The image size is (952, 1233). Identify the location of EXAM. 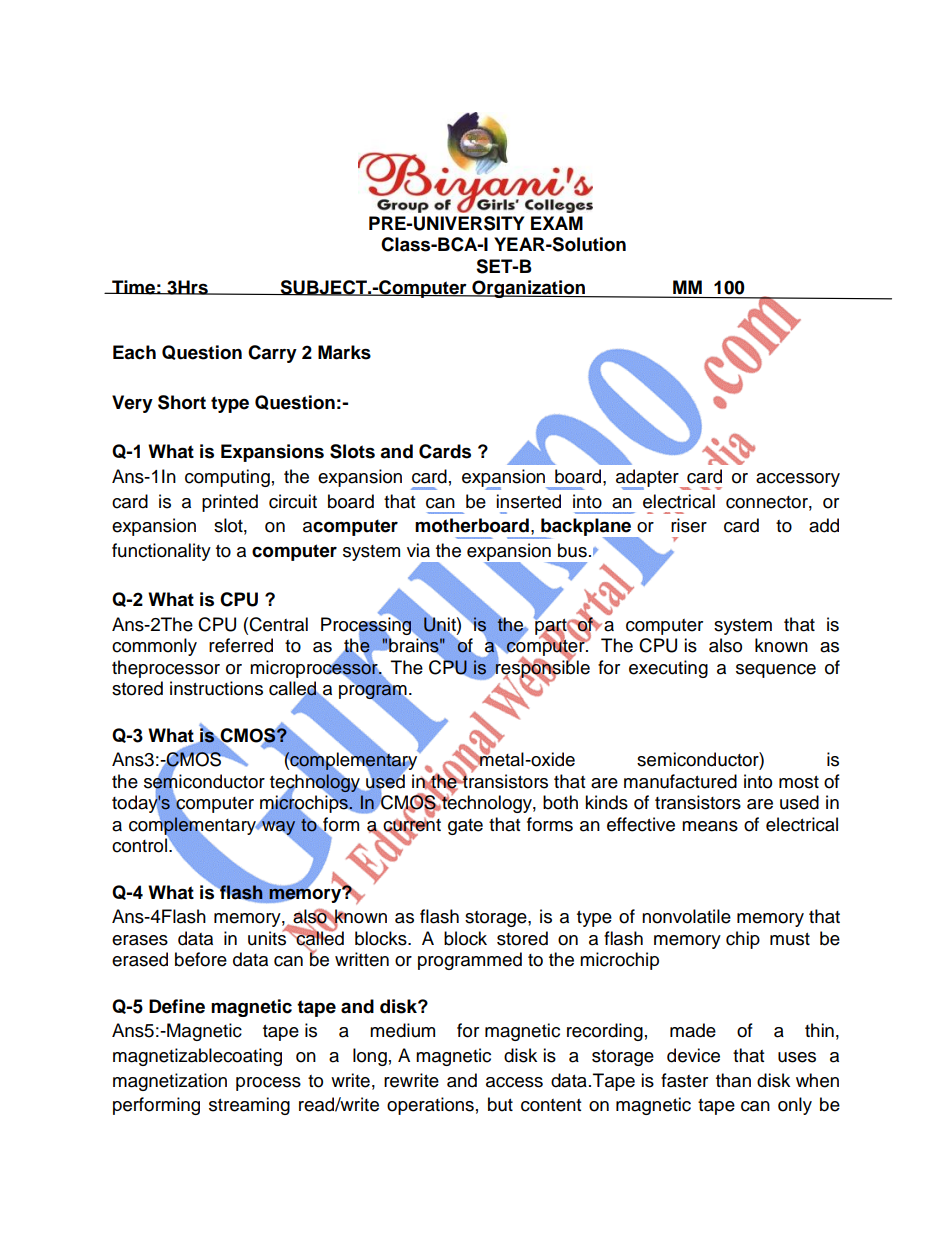
(557, 223).
